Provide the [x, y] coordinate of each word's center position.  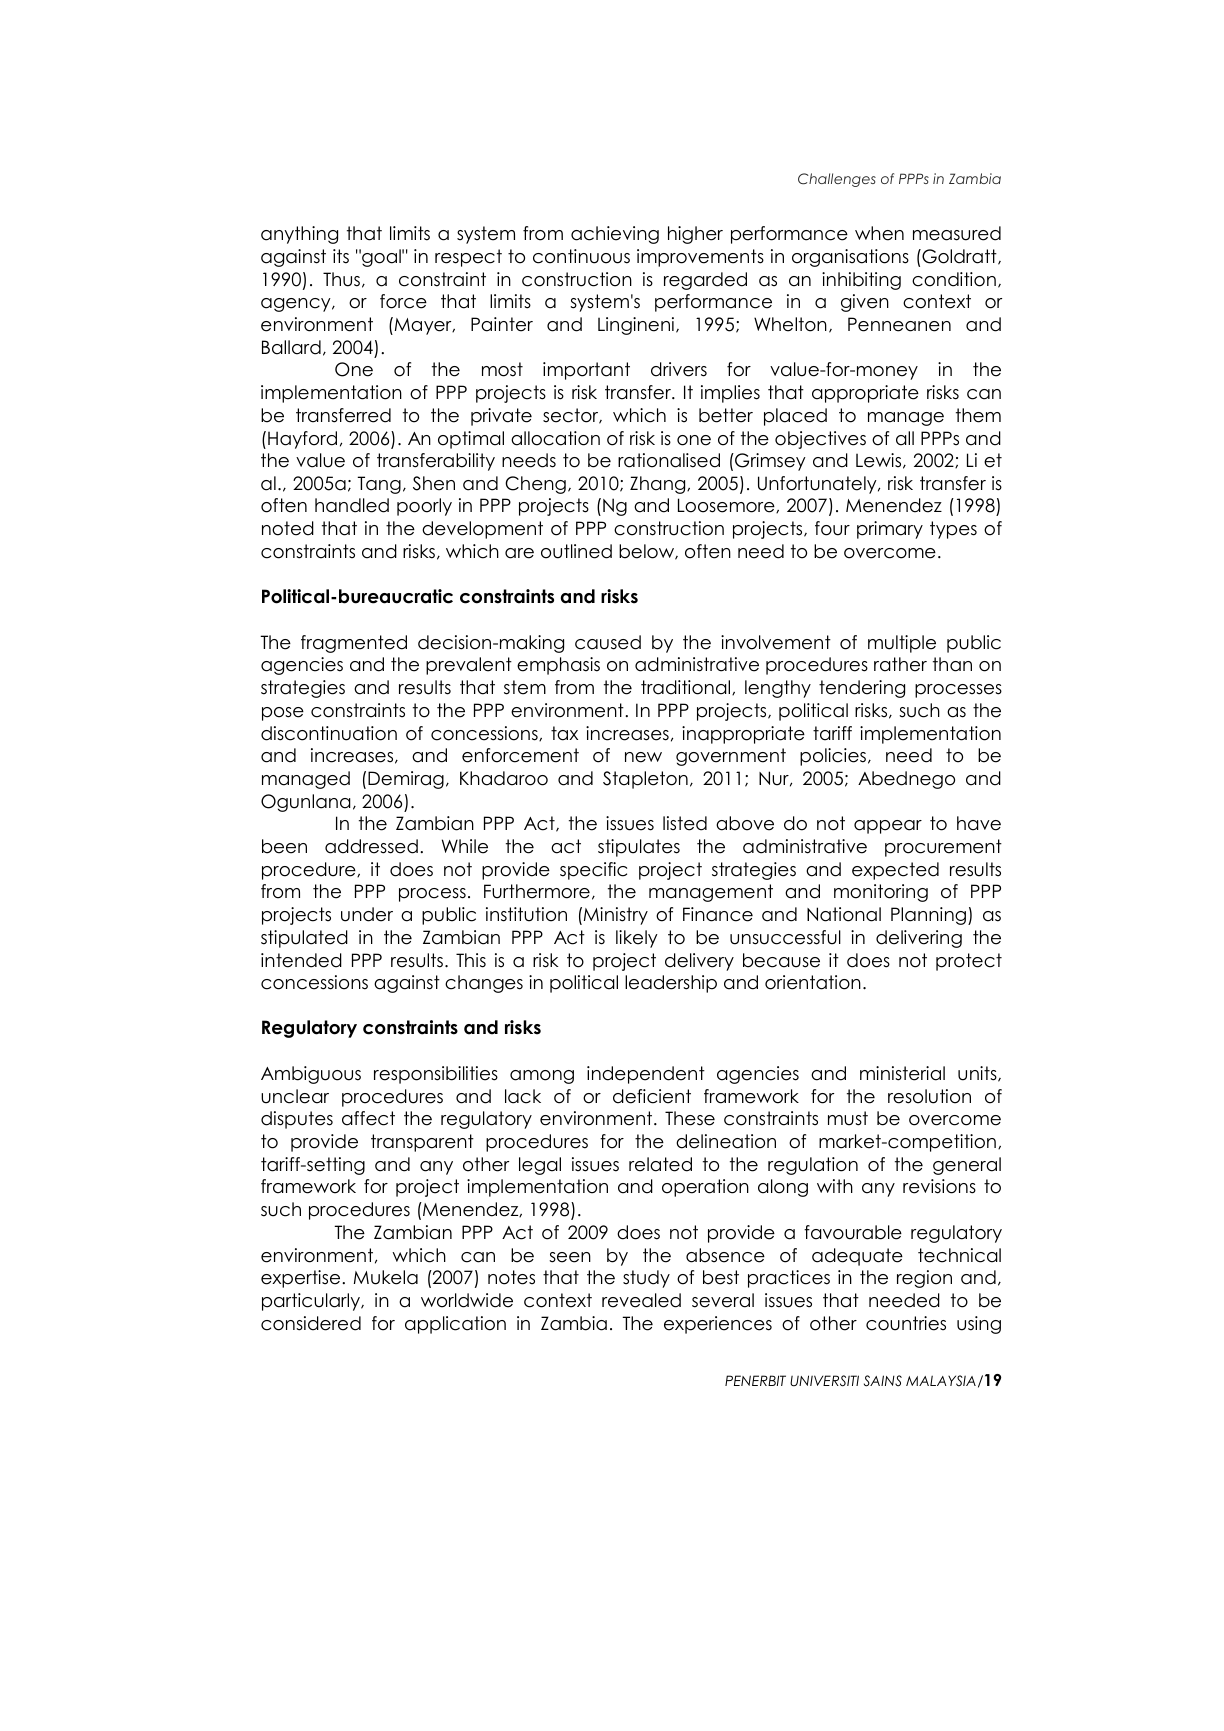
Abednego [906, 780]
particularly [312, 1302]
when [879, 233]
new [643, 757]
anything [299, 235]
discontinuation [329, 733]
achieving [615, 235]
